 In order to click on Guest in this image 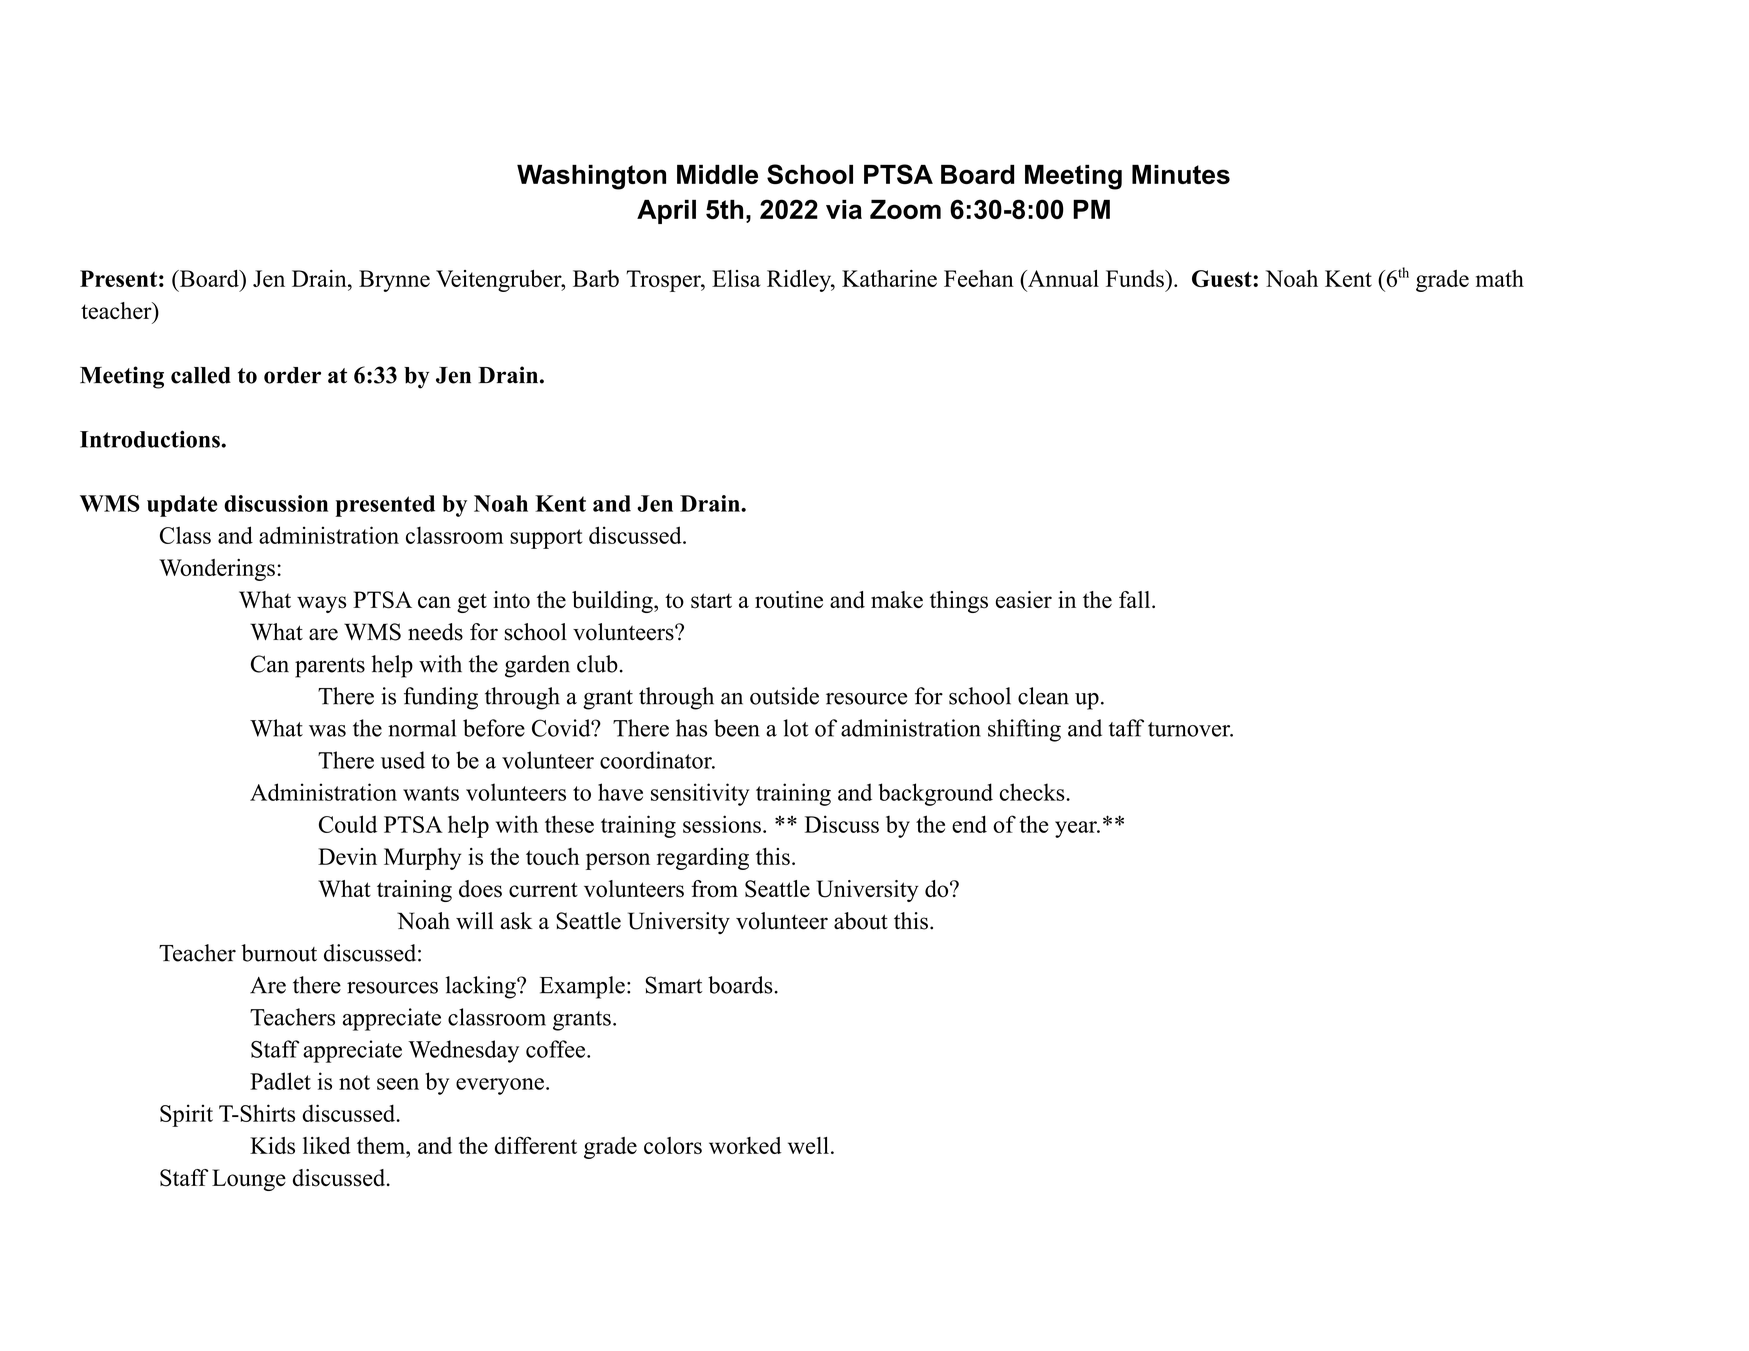, I will do `click(1223, 278)`.
